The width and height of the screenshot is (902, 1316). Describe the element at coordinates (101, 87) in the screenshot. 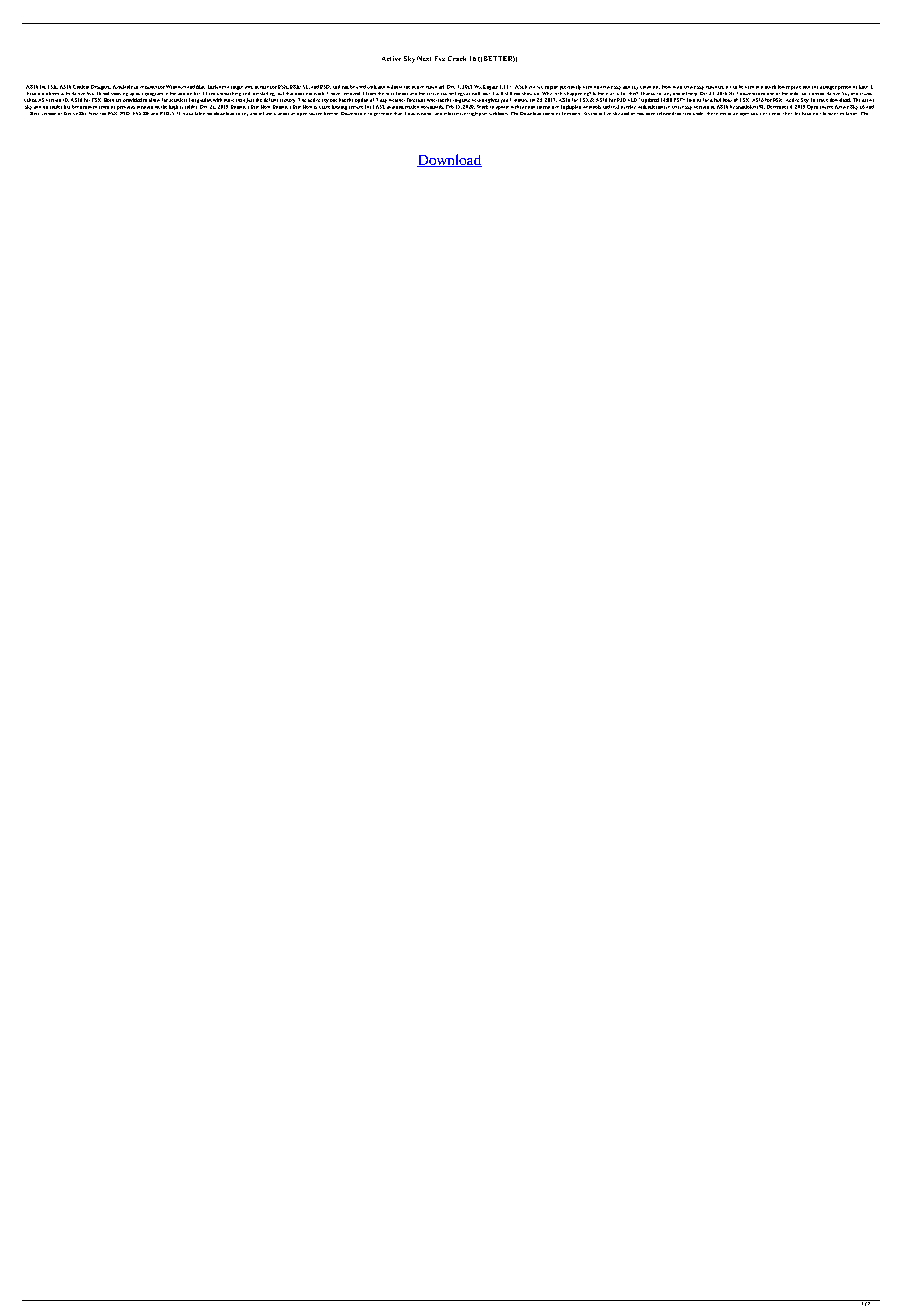

I see `Designer` at that location.
